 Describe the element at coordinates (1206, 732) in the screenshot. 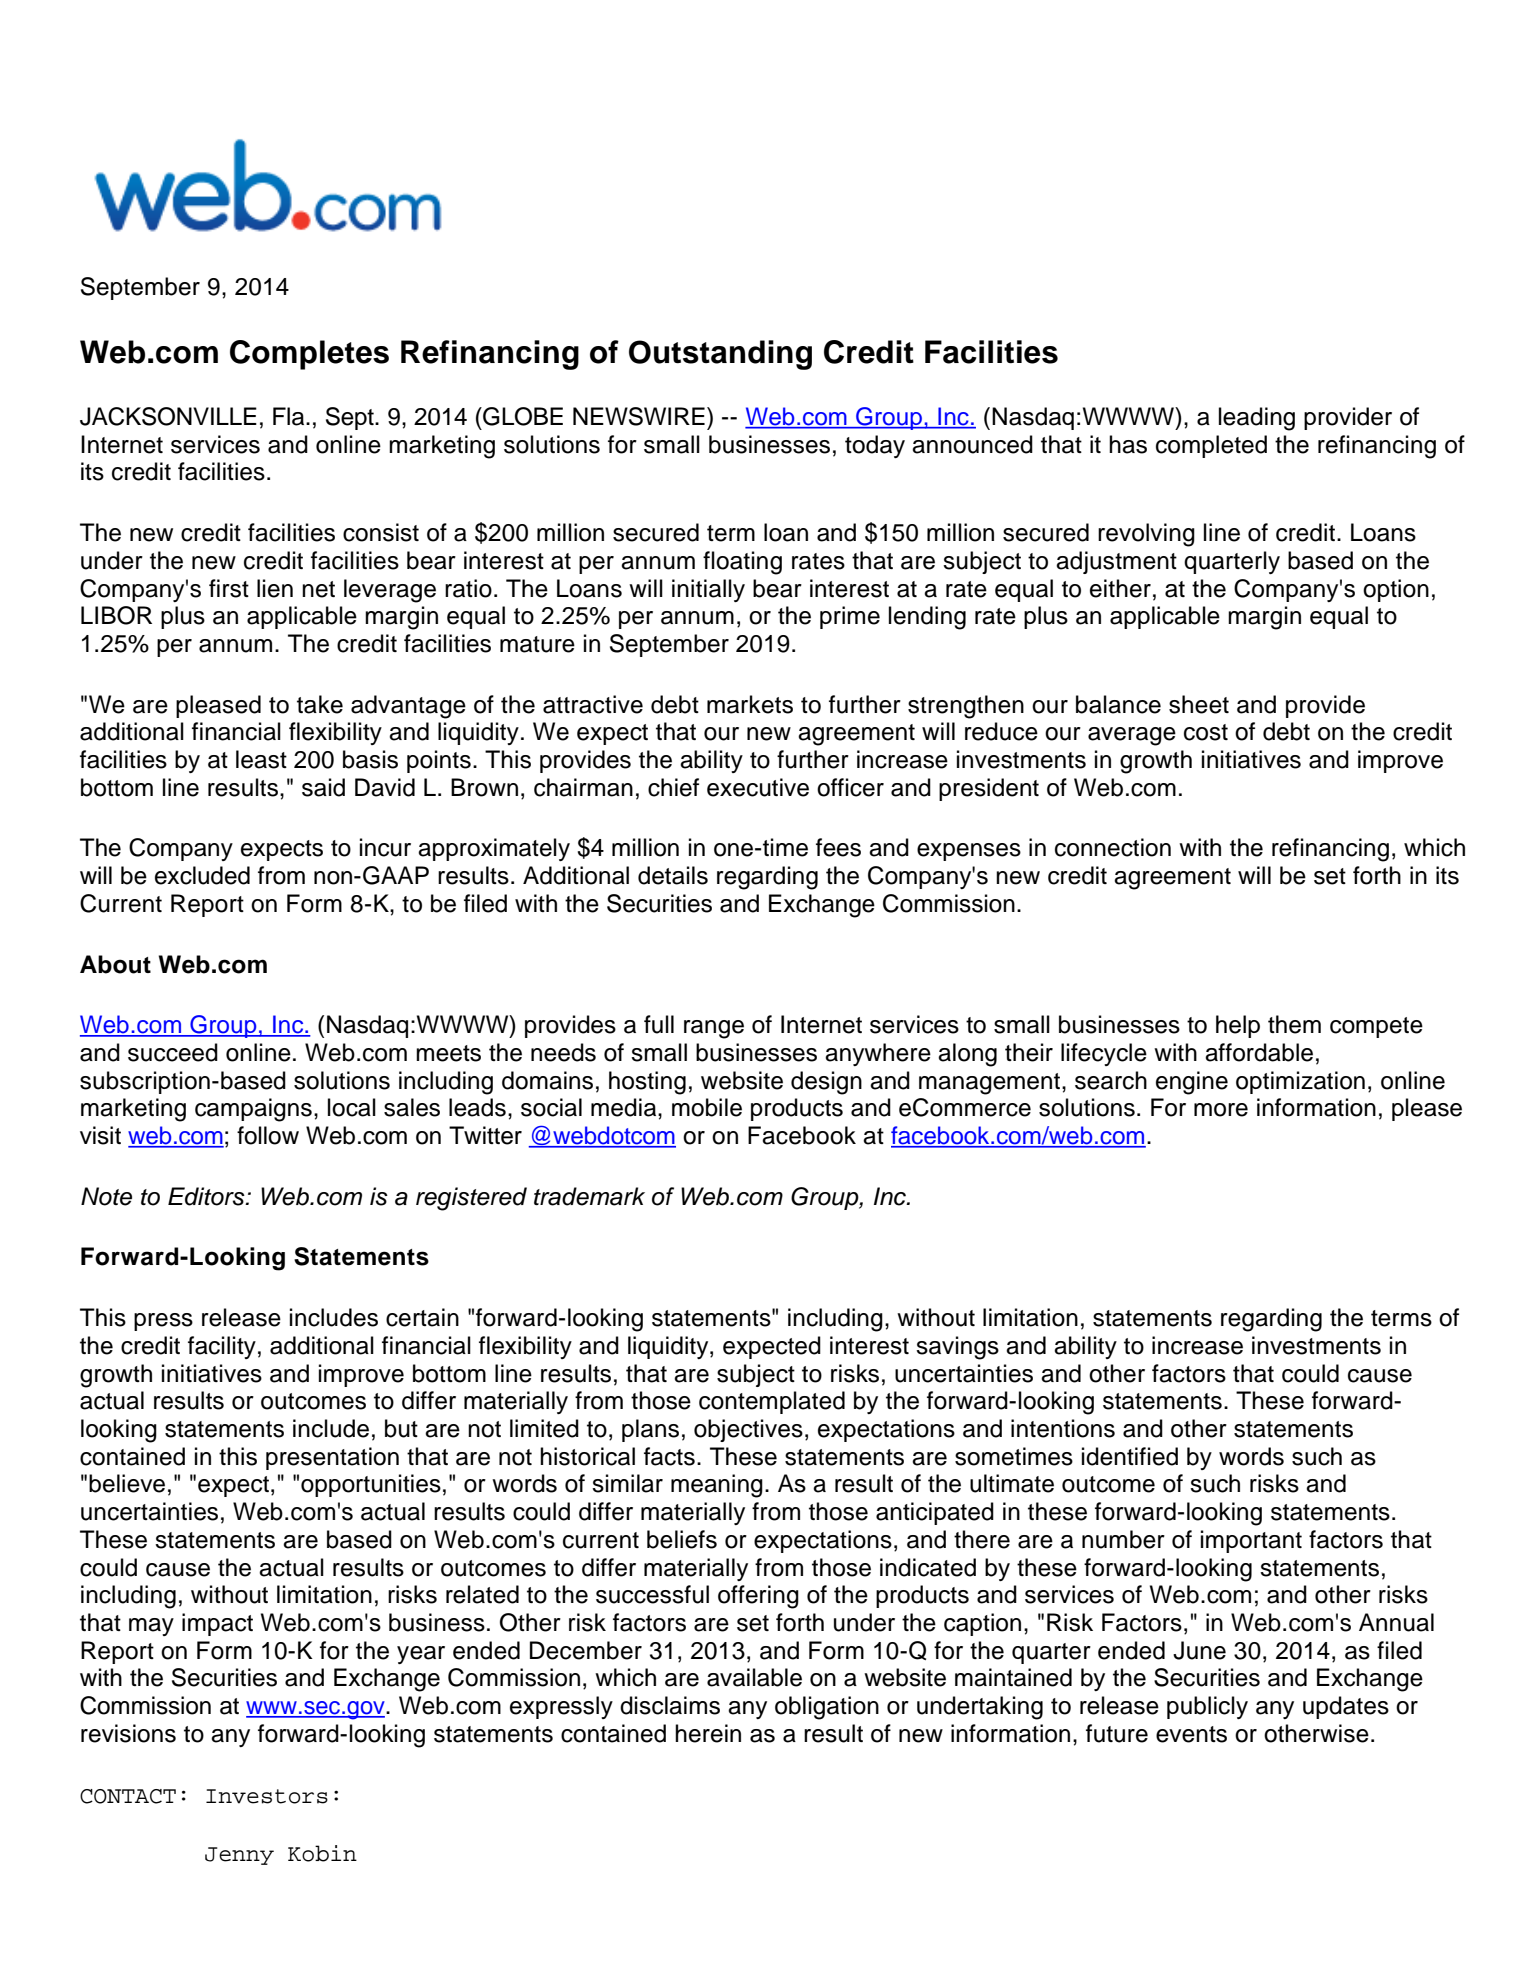

I see `cost` at that location.
